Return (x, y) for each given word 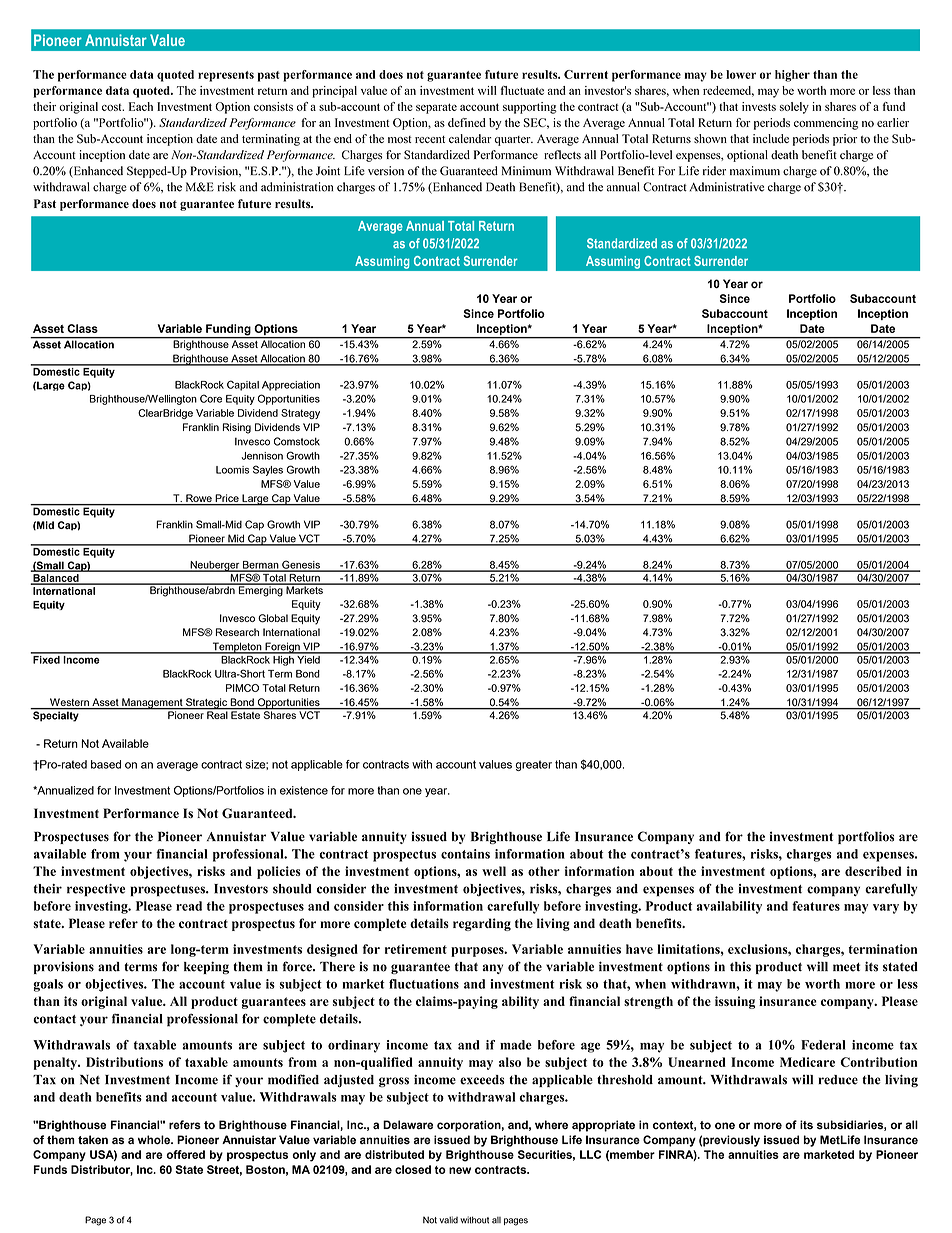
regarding (482, 924)
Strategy (300, 414)
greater (533, 765)
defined (467, 122)
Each (141, 106)
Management (152, 704)
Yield (308, 658)
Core (211, 398)
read (189, 906)
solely (794, 108)
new (460, 1170)
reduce (838, 1080)
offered (185, 1154)
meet (846, 967)
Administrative (726, 187)
